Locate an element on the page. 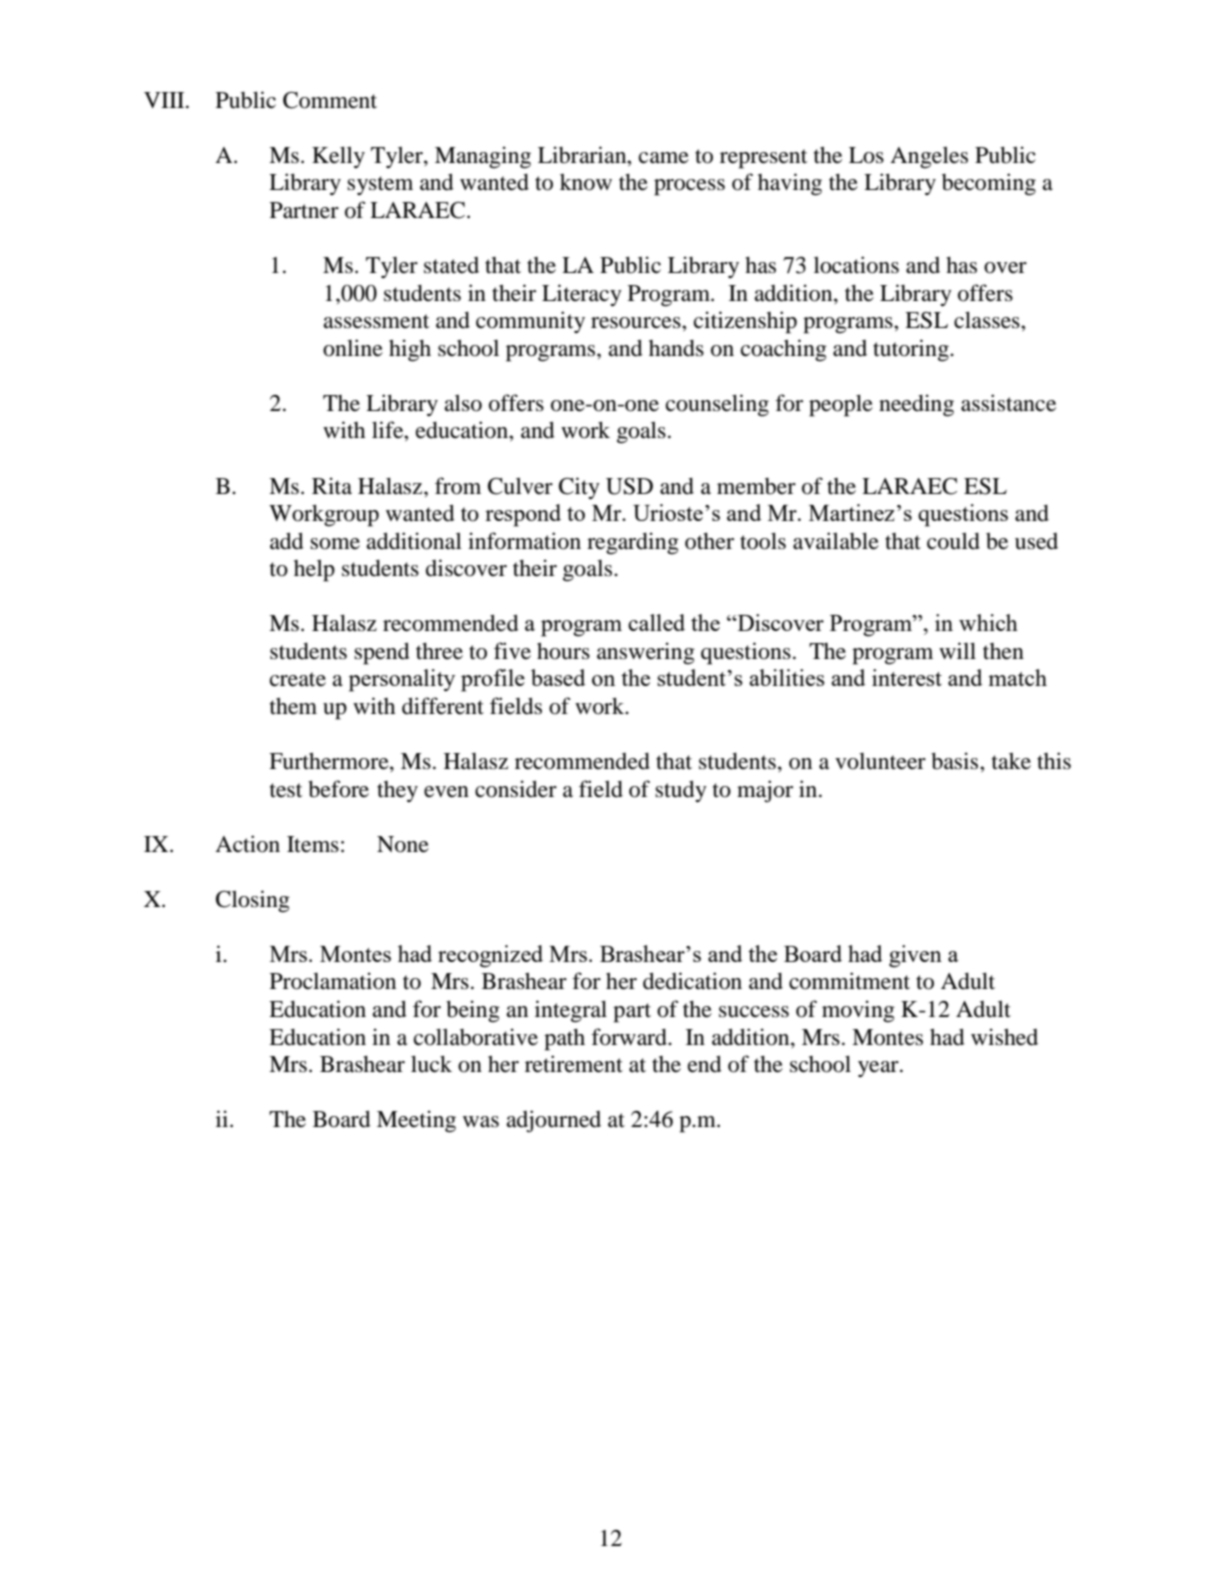 The image size is (1221, 1581). retirement is located at coordinates (574, 1064).
